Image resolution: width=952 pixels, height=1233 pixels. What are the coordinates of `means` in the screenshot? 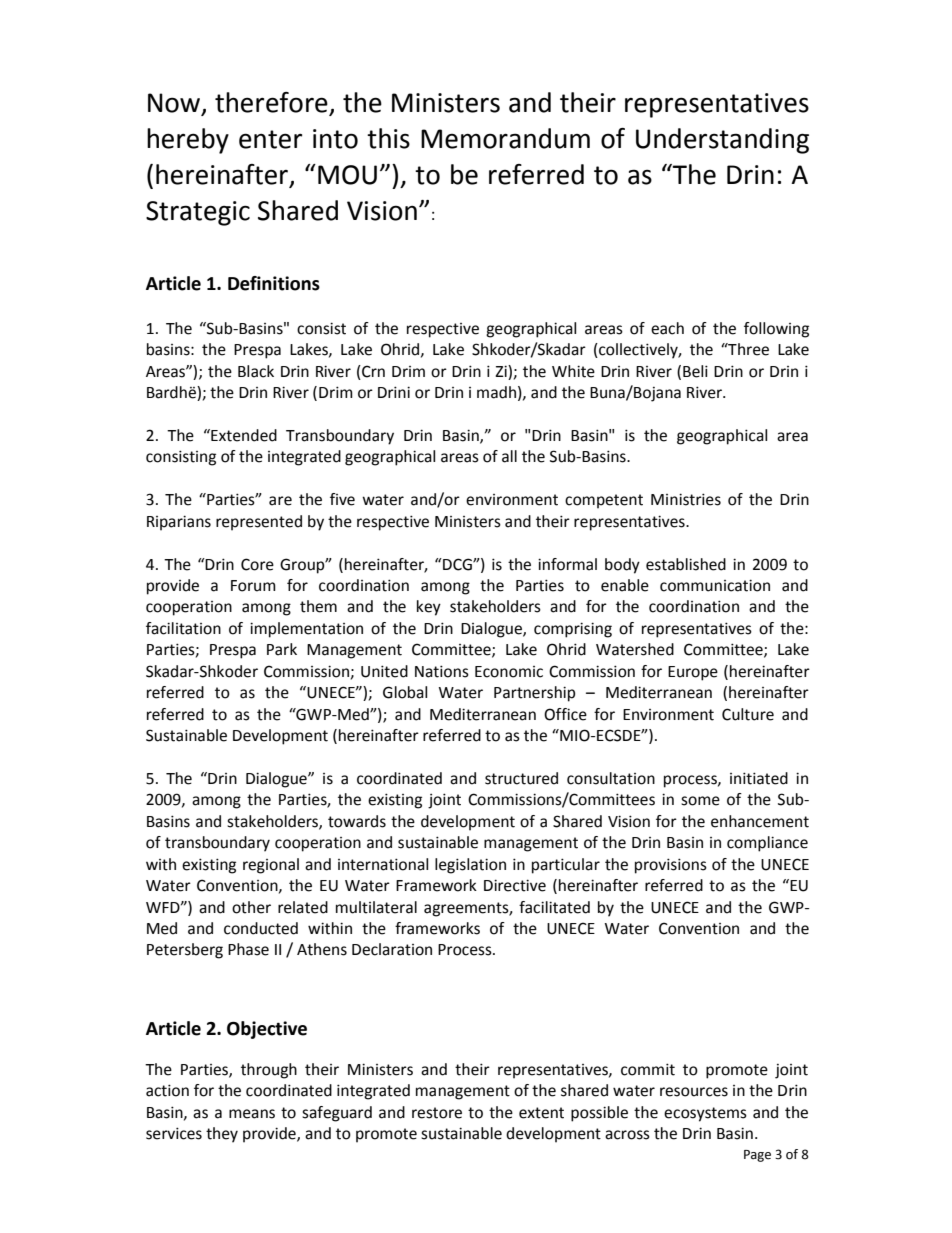 It's located at (252, 1114).
